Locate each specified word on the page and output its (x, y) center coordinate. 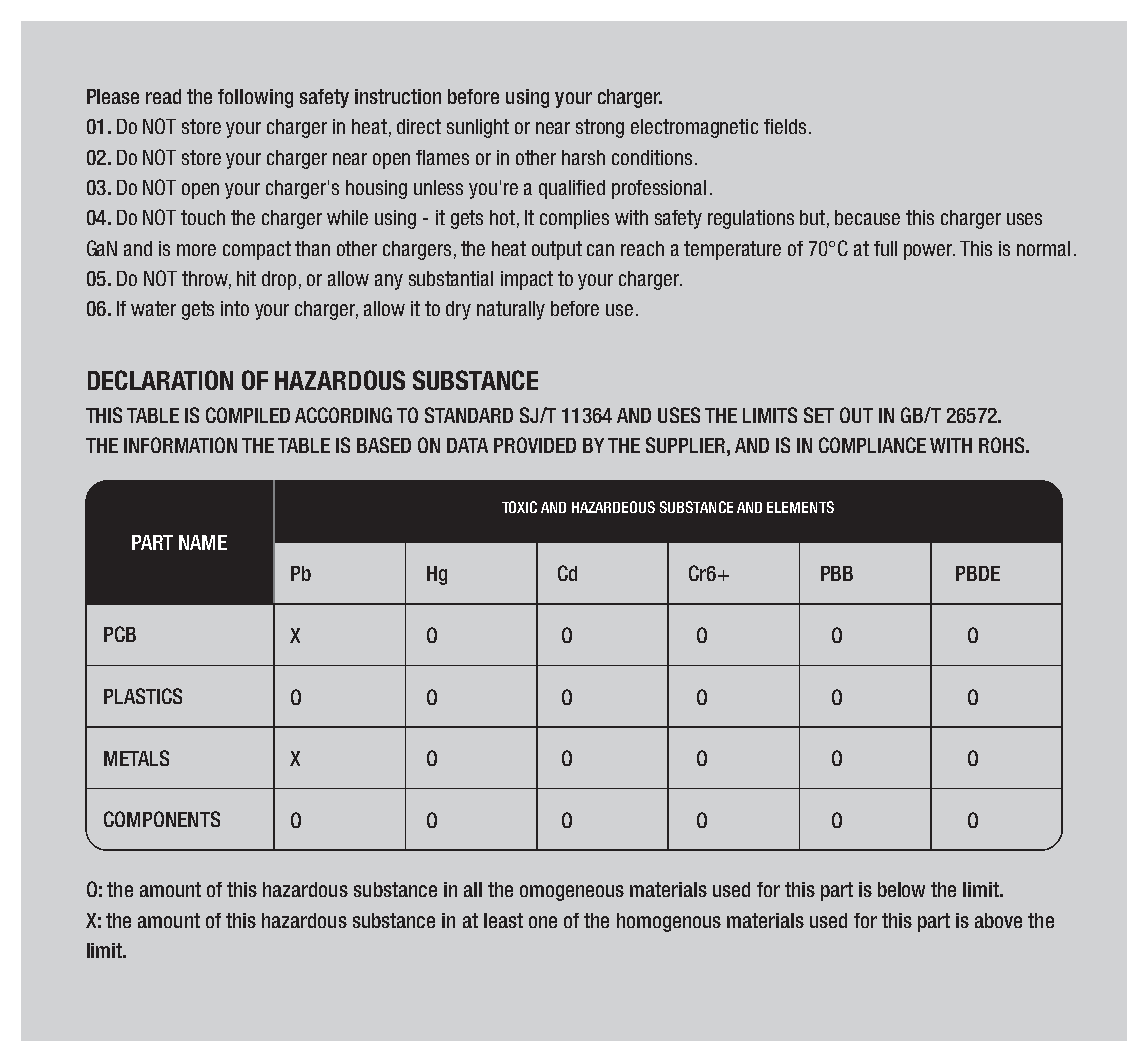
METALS (136, 758)
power (929, 252)
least (503, 920)
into (235, 308)
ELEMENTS (800, 507)
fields (785, 126)
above (998, 920)
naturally (511, 310)
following (255, 98)
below (901, 889)
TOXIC (519, 507)
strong (600, 128)
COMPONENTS (162, 819)
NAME (203, 542)
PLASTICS (143, 696)
